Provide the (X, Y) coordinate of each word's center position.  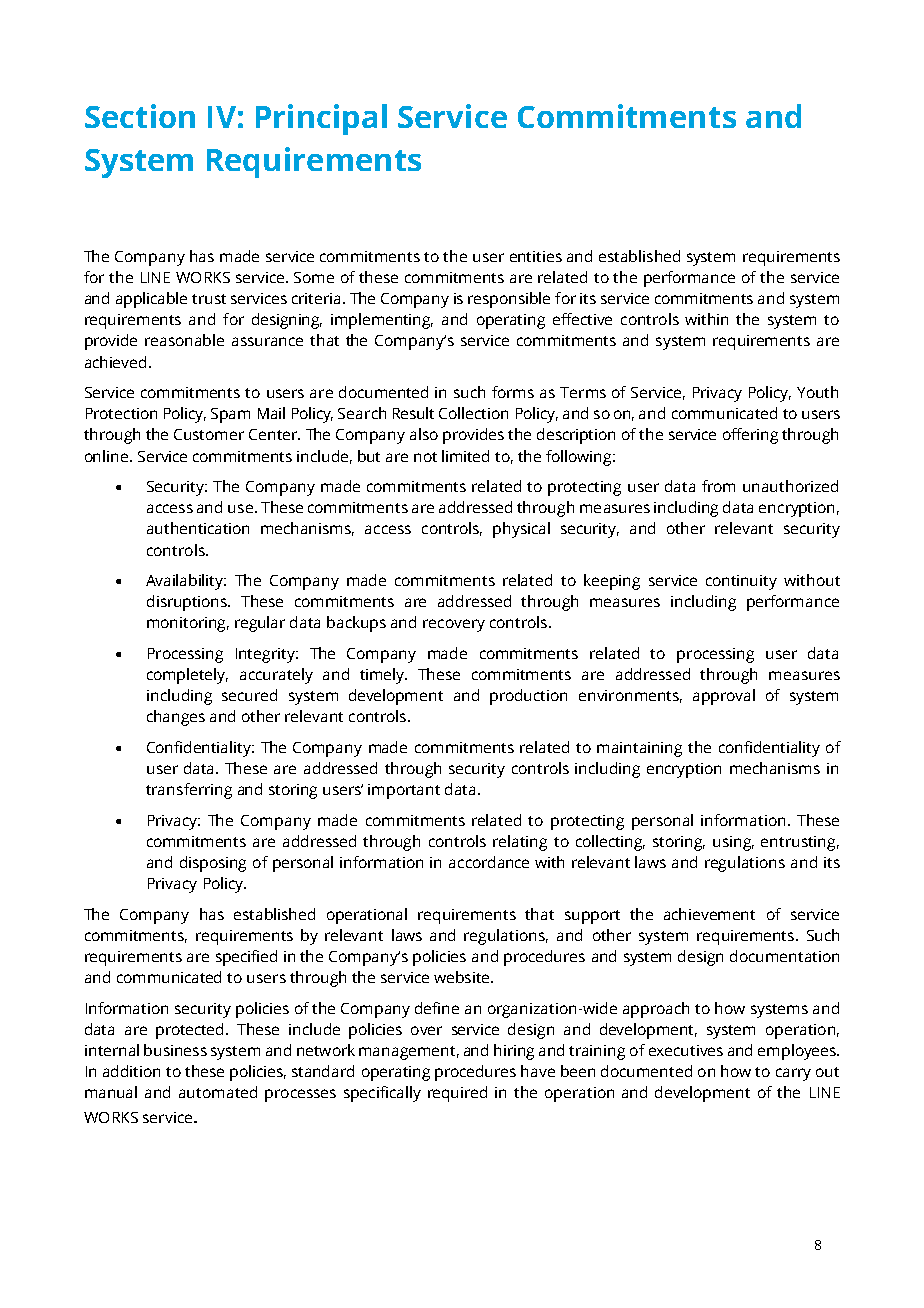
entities (536, 256)
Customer (209, 434)
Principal (321, 119)
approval (724, 697)
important (404, 791)
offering (750, 436)
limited (465, 456)
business (175, 1050)
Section (140, 116)
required (457, 1094)
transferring (189, 791)
